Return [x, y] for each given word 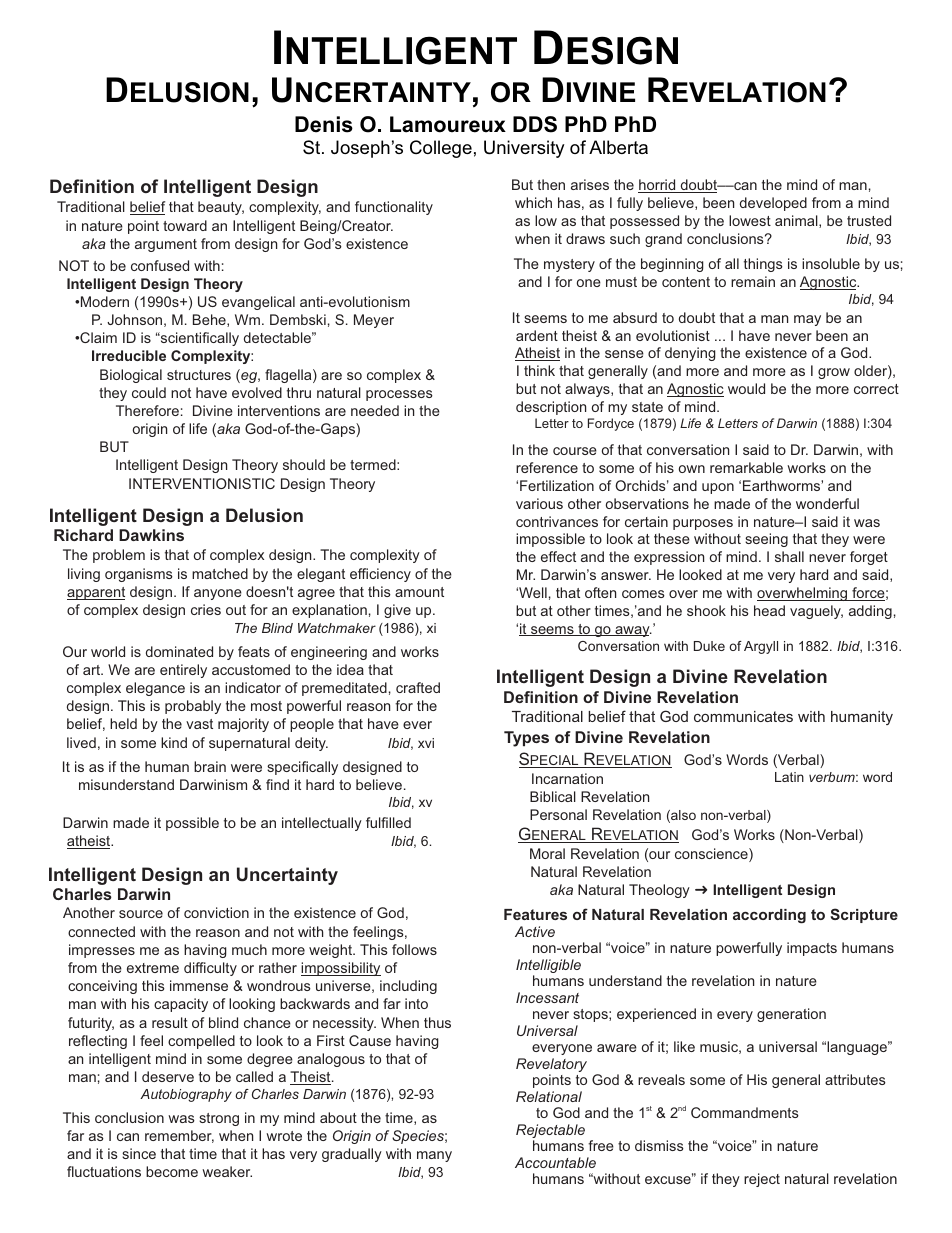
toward [185, 225]
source [141, 914]
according [769, 916]
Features [535, 914]
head [769, 610]
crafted [418, 687]
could [149, 392]
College [441, 149]
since [139, 1153]
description [551, 408]
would [746, 388]
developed [773, 204]
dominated [179, 651]
